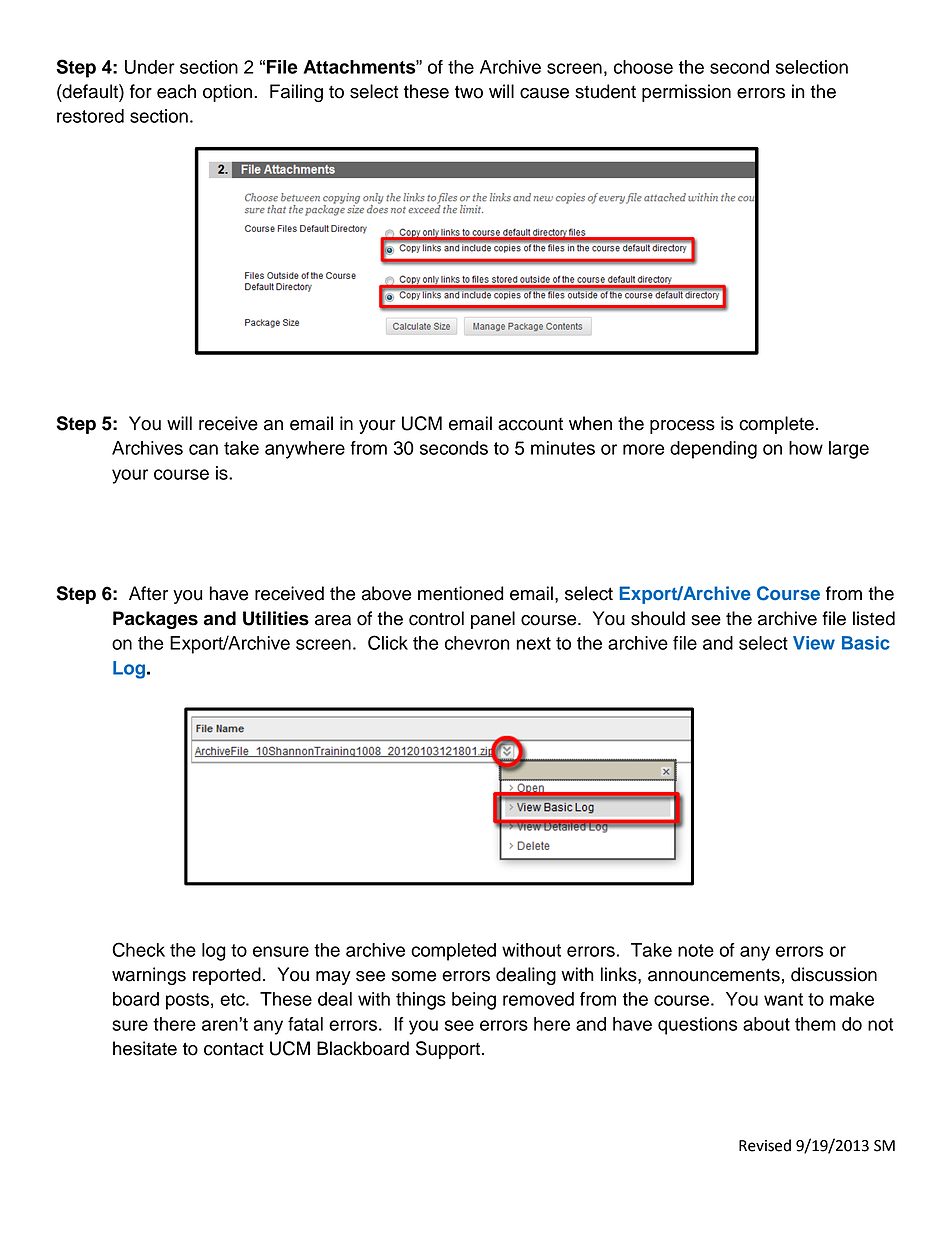  What do you see at coordinates (145, 1048) in the page?
I see `hesitate` at bounding box center [145, 1048].
